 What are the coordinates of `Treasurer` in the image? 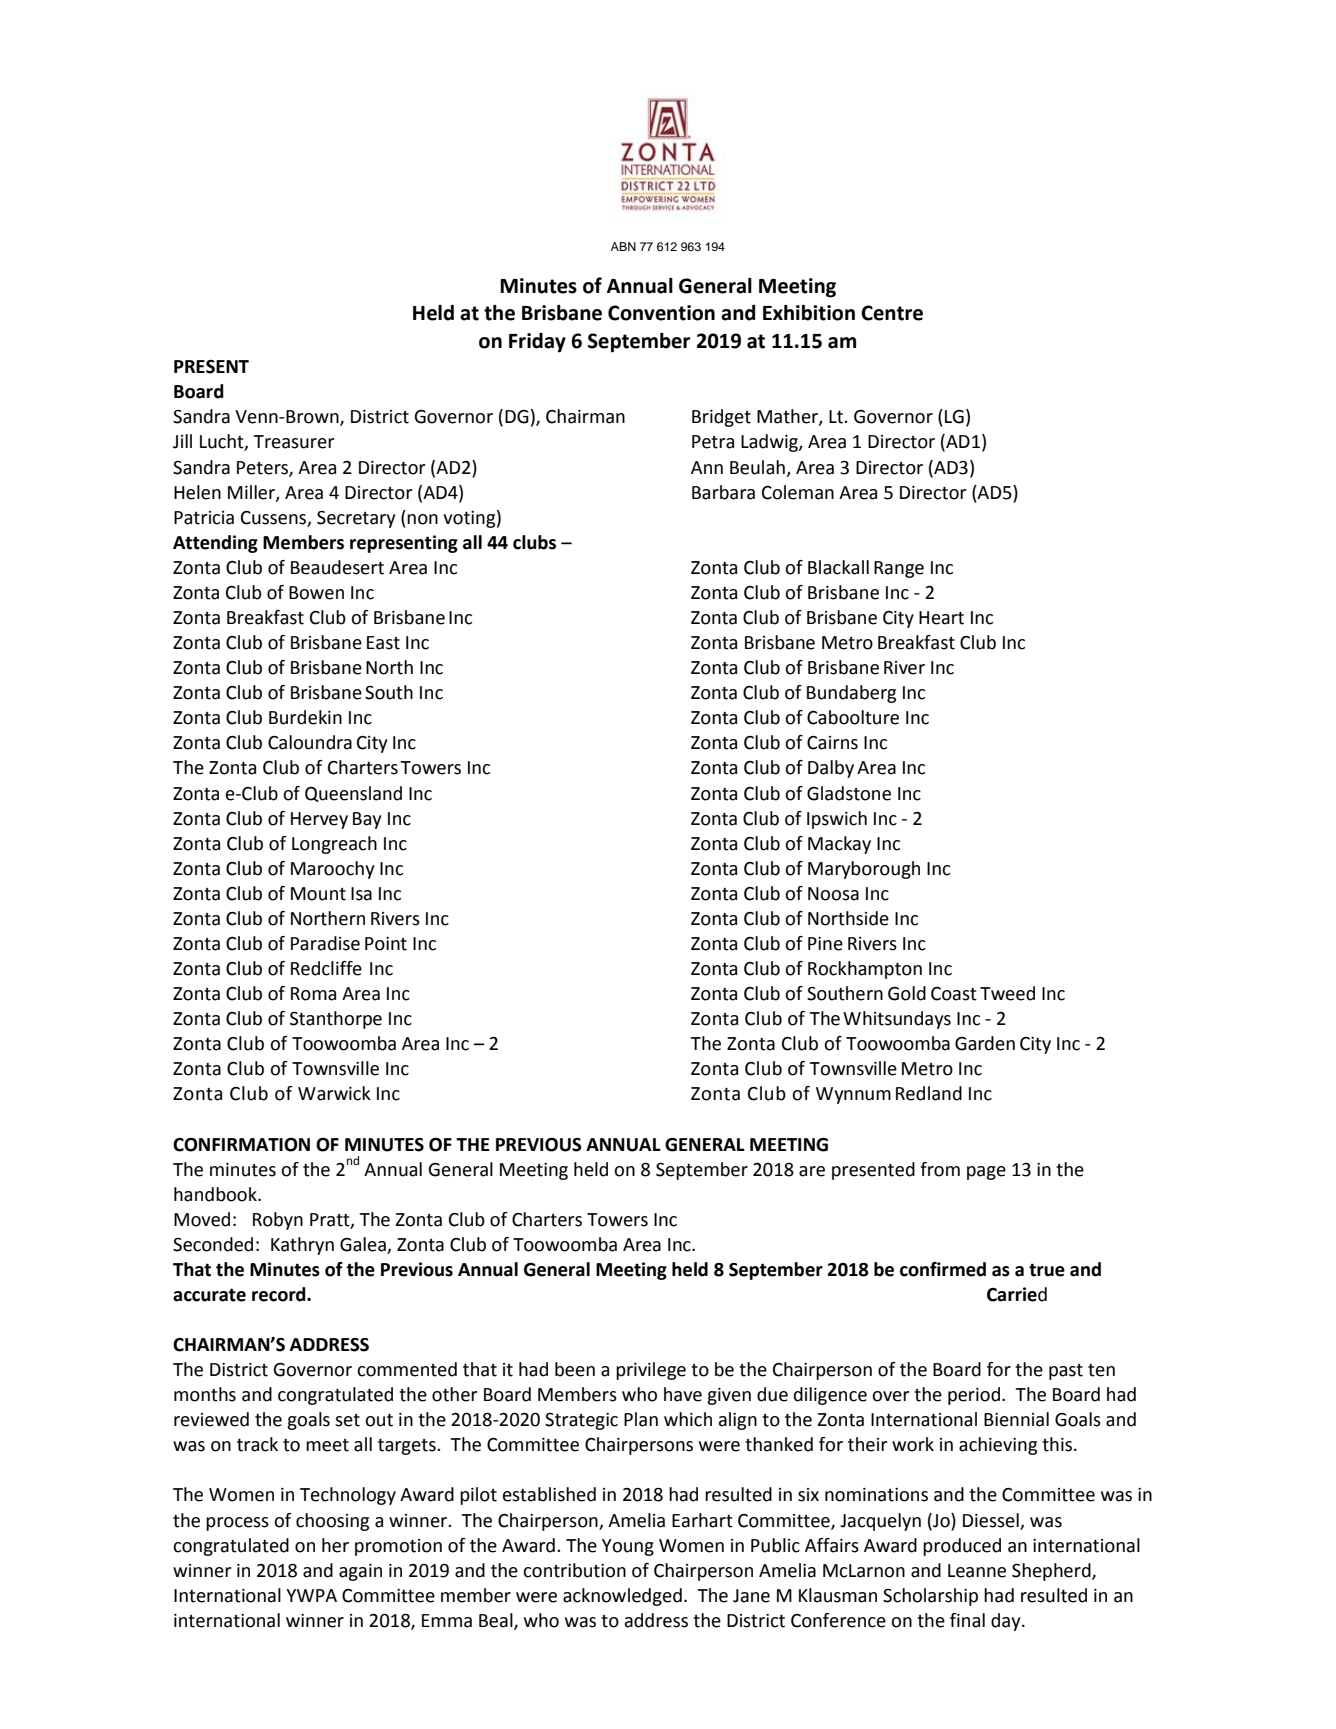 It's located at (294, 442).
